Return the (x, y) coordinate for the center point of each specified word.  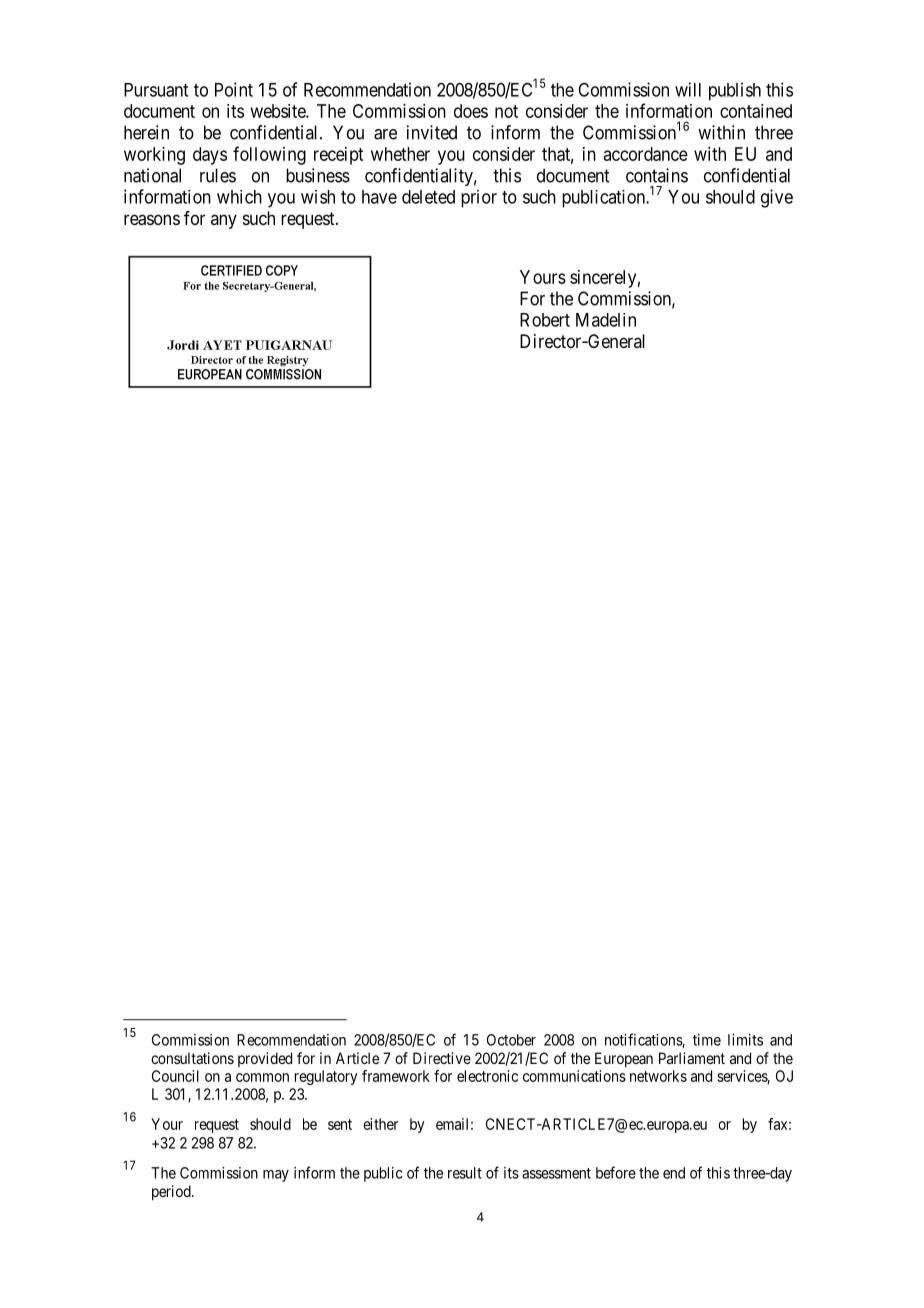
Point (234, 89)
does (471, 111)
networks (658, 1076)
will (688, 89)
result (465, 1173)
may (276, 1176)
